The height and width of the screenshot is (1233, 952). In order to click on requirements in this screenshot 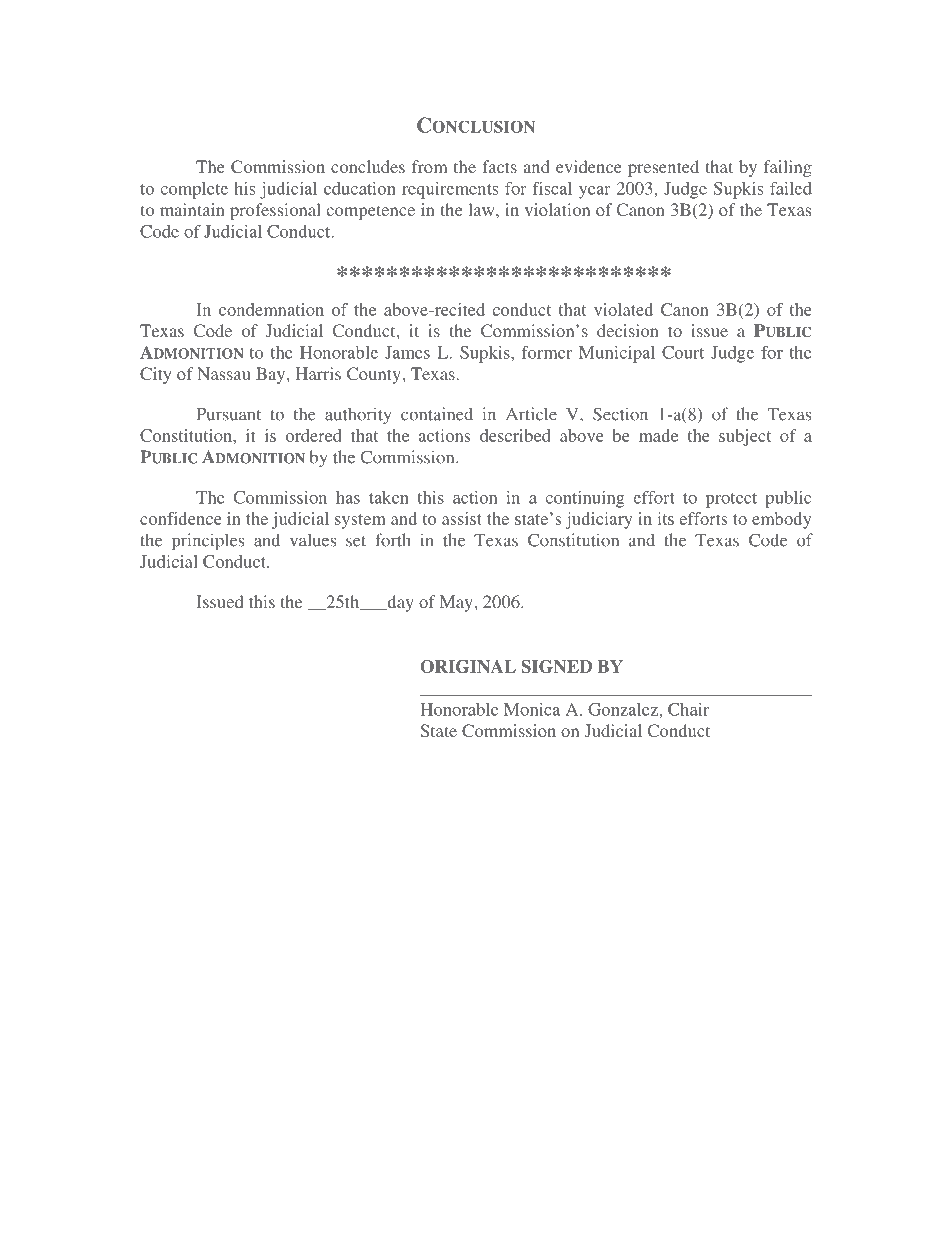, I will do `click(450, 190)`.
